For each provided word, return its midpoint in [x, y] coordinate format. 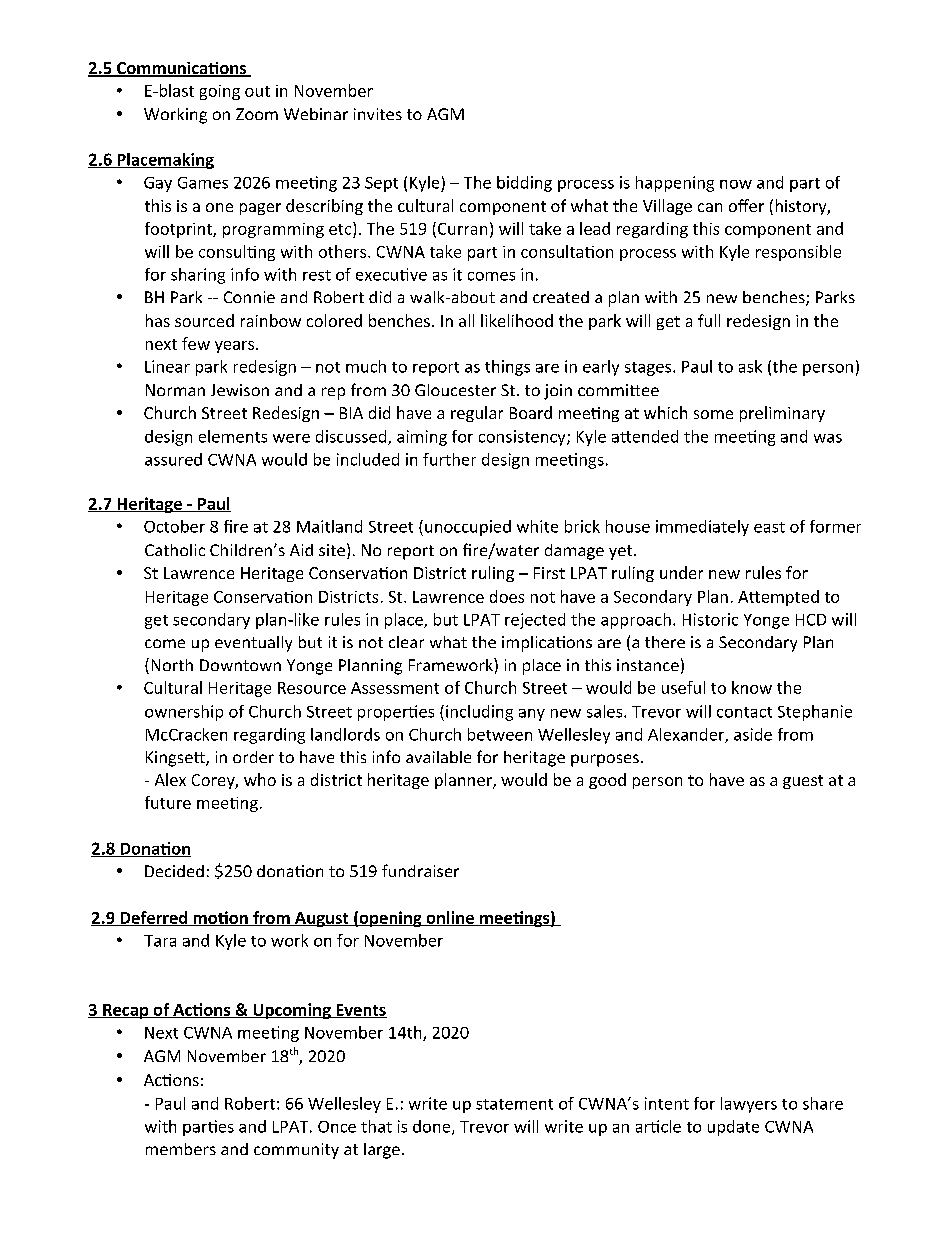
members [181, 1149]
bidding [524, 184]
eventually [253, 644]
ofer [746, 205]
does [507, 596]
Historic [710, 619]
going [220, 92]
